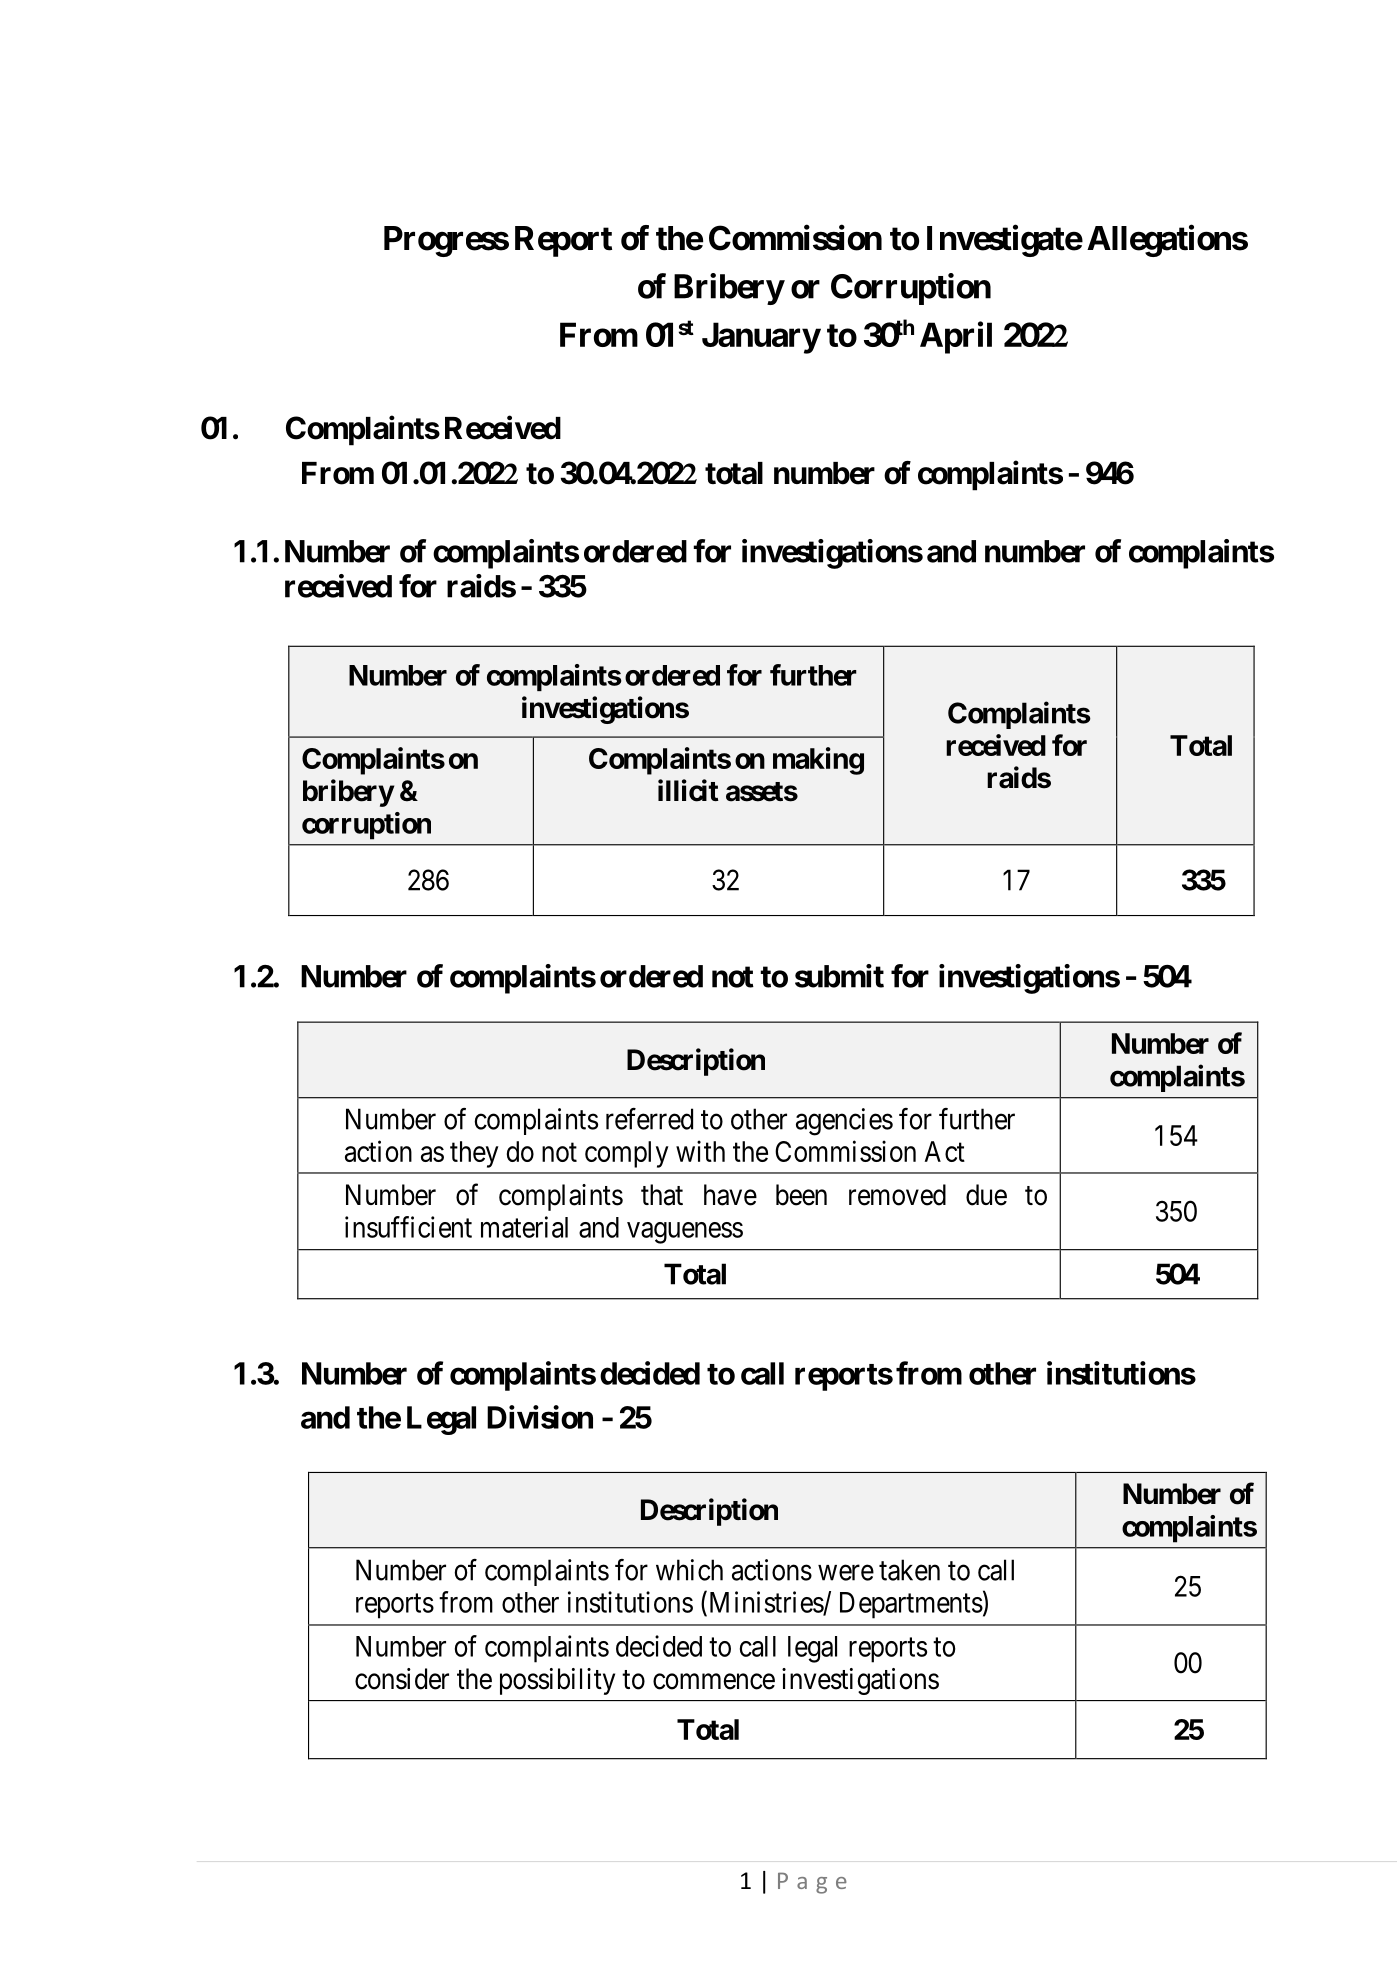 The height and width of the page is (1978, 1399). I want to click on referred, so click(649, 1119).
